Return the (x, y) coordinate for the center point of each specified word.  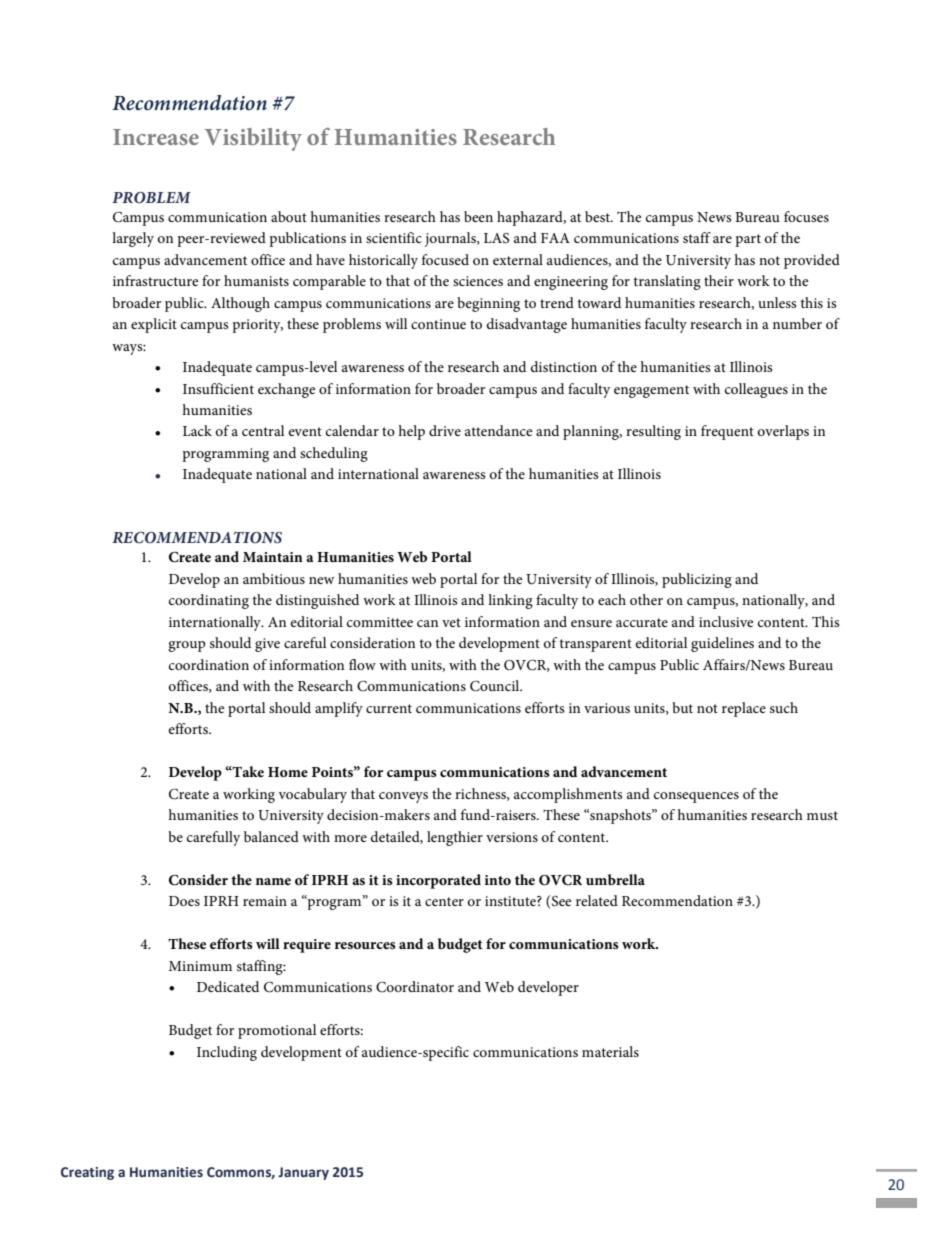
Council (496, 686)
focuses (806, 216)
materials (610, 1051)
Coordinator (415, 987)
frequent (727, 432)
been (478, 216)
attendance (498, 430)
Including (227, 1053)
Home (288, 772)
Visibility (253, 139)
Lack (197, 430)
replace (744, 709)
